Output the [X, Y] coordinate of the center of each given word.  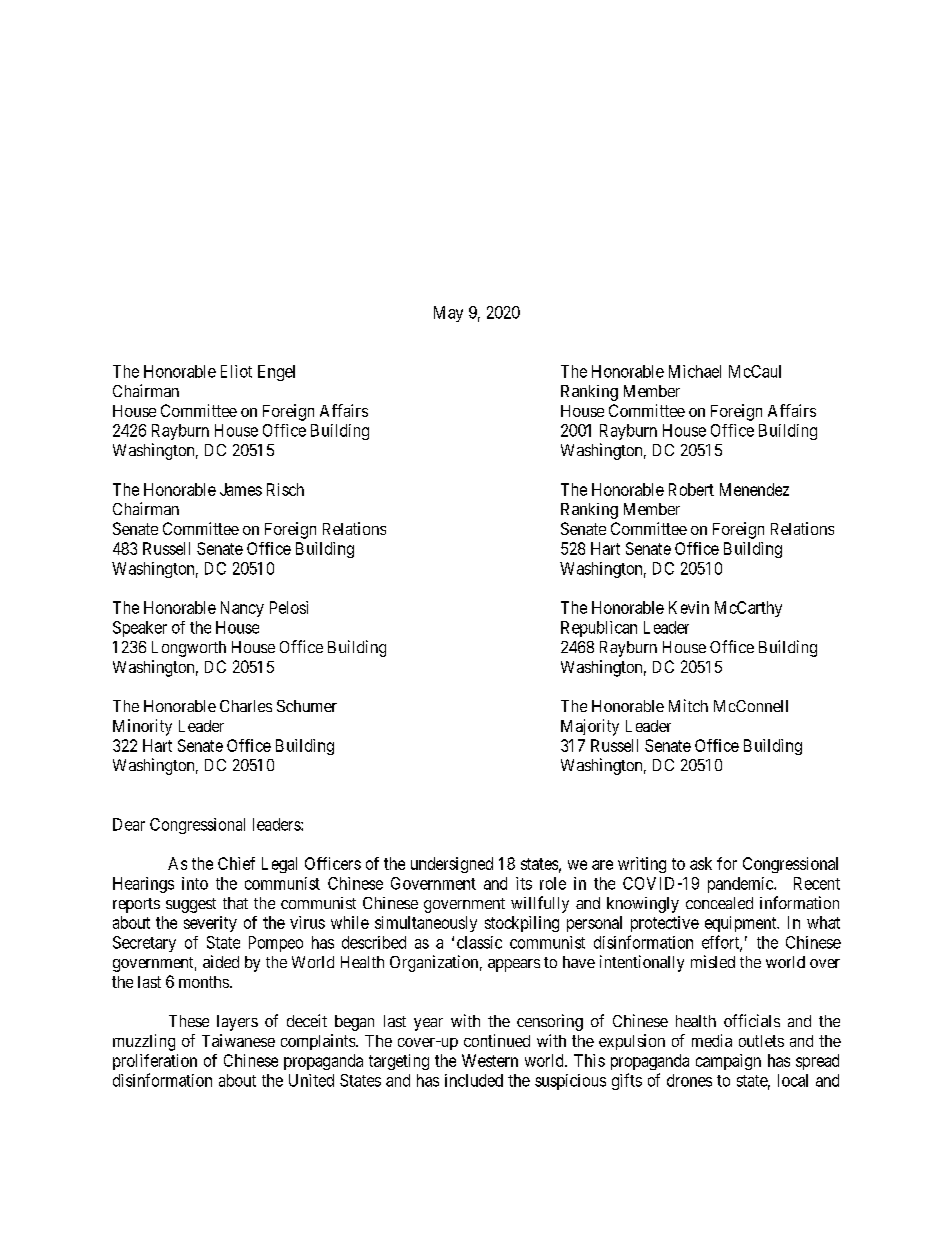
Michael [695, 371]
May [448, 314]
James [241, 489]
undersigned [452, 865]
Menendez [754, 489]
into [195, 883]
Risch [285, 489]
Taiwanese [238, 1040]
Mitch [688, 705]
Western [490, 1060]
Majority [590, 727]
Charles [246, 706]
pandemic [741, 885]
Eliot [236, 371]
